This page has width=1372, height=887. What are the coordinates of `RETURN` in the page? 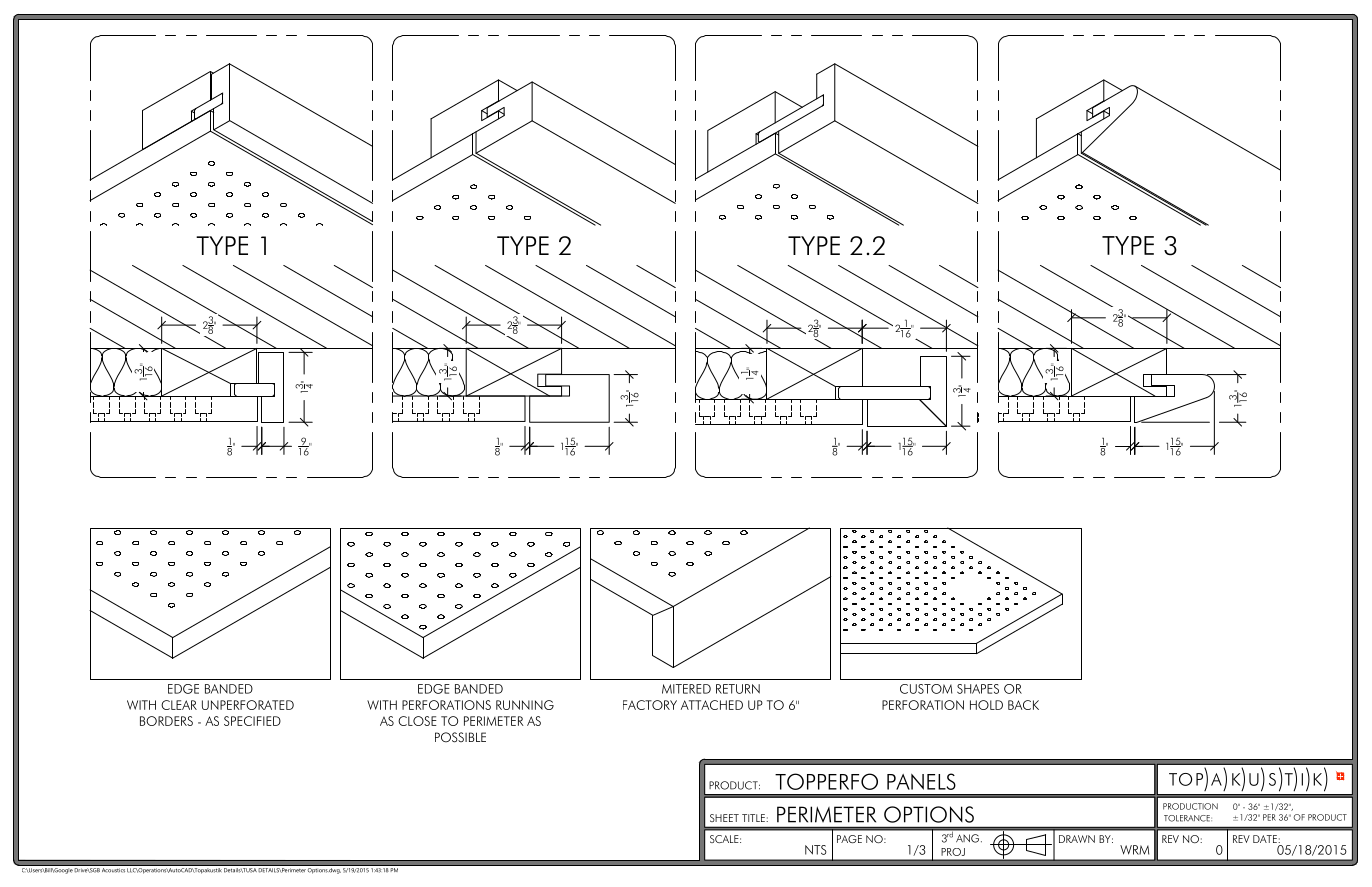 It's located at (738, 689).
